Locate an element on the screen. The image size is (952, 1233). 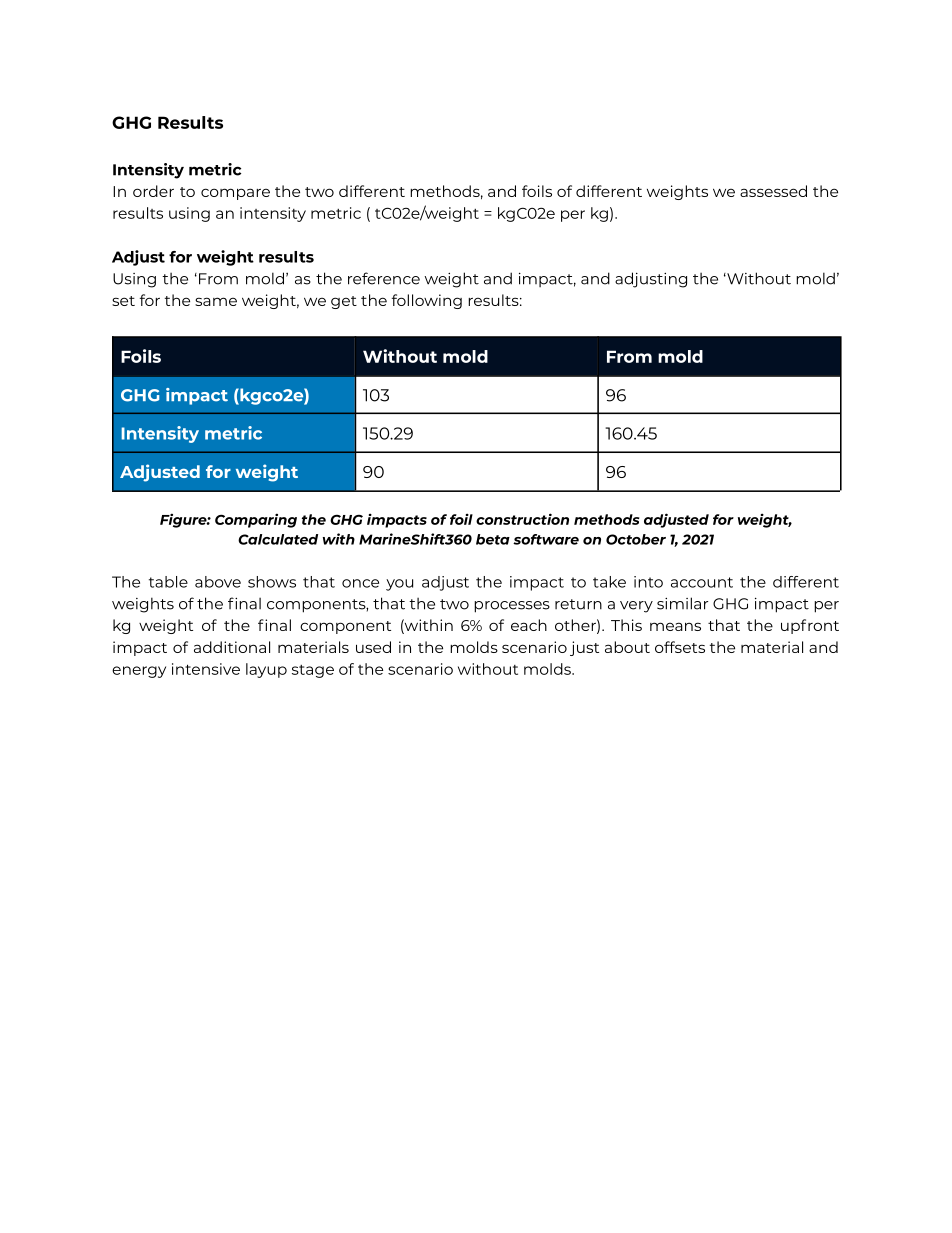
assessed is located at coordinates (773, 191).
